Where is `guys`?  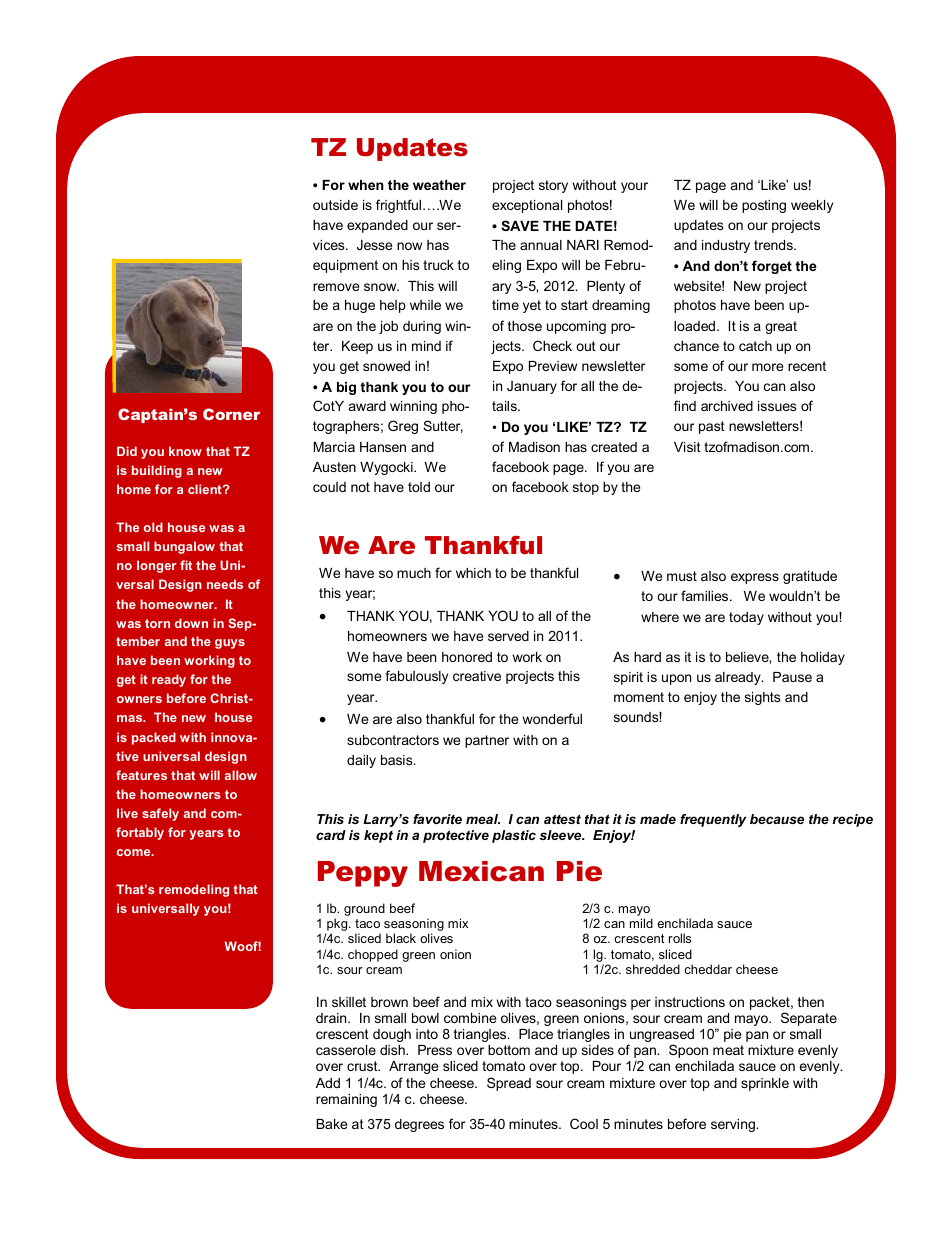 guys is located at coordinates (230, 644).
